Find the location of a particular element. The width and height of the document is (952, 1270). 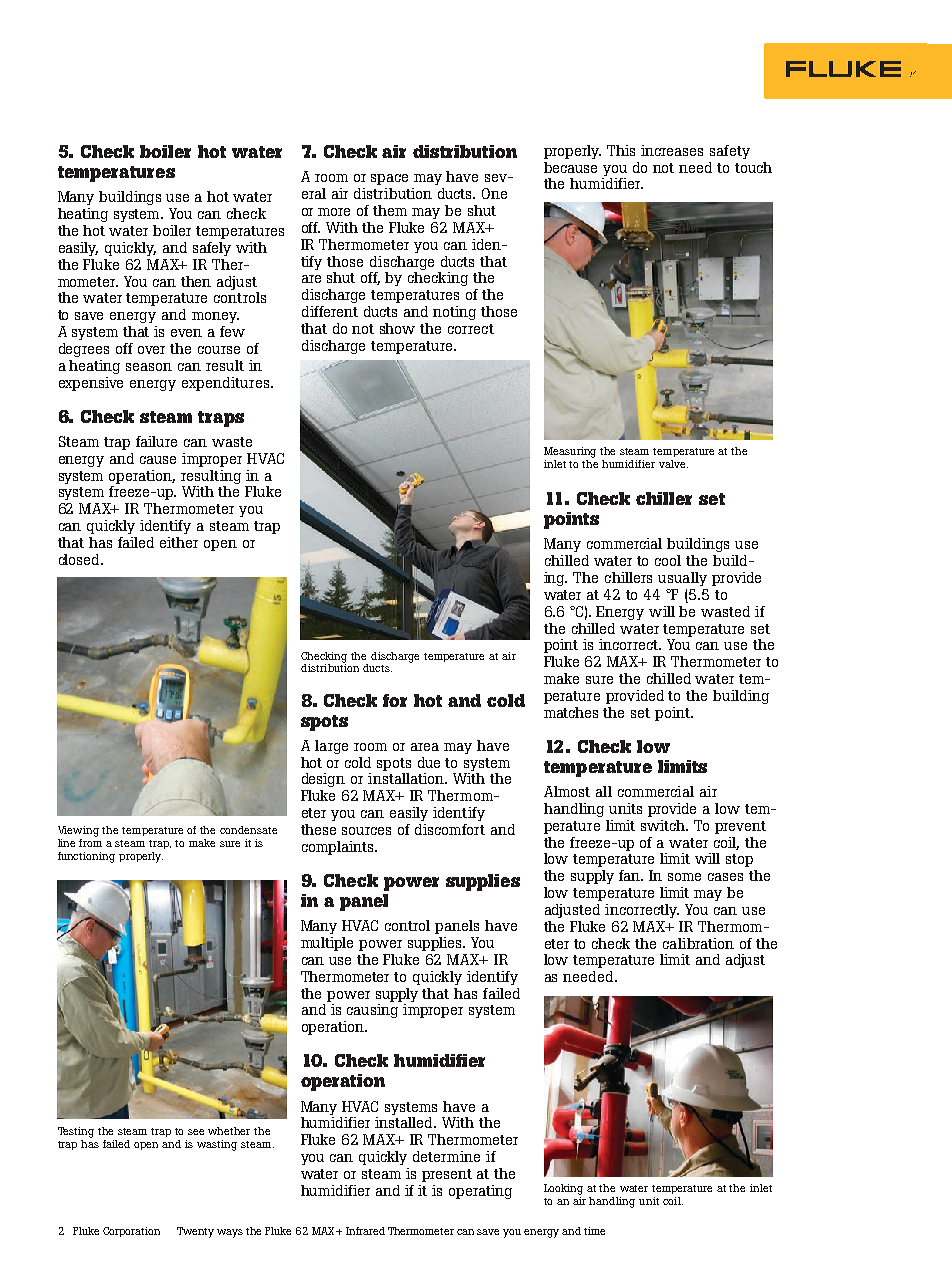

Corporation is located at coordinates (131, 1232).
